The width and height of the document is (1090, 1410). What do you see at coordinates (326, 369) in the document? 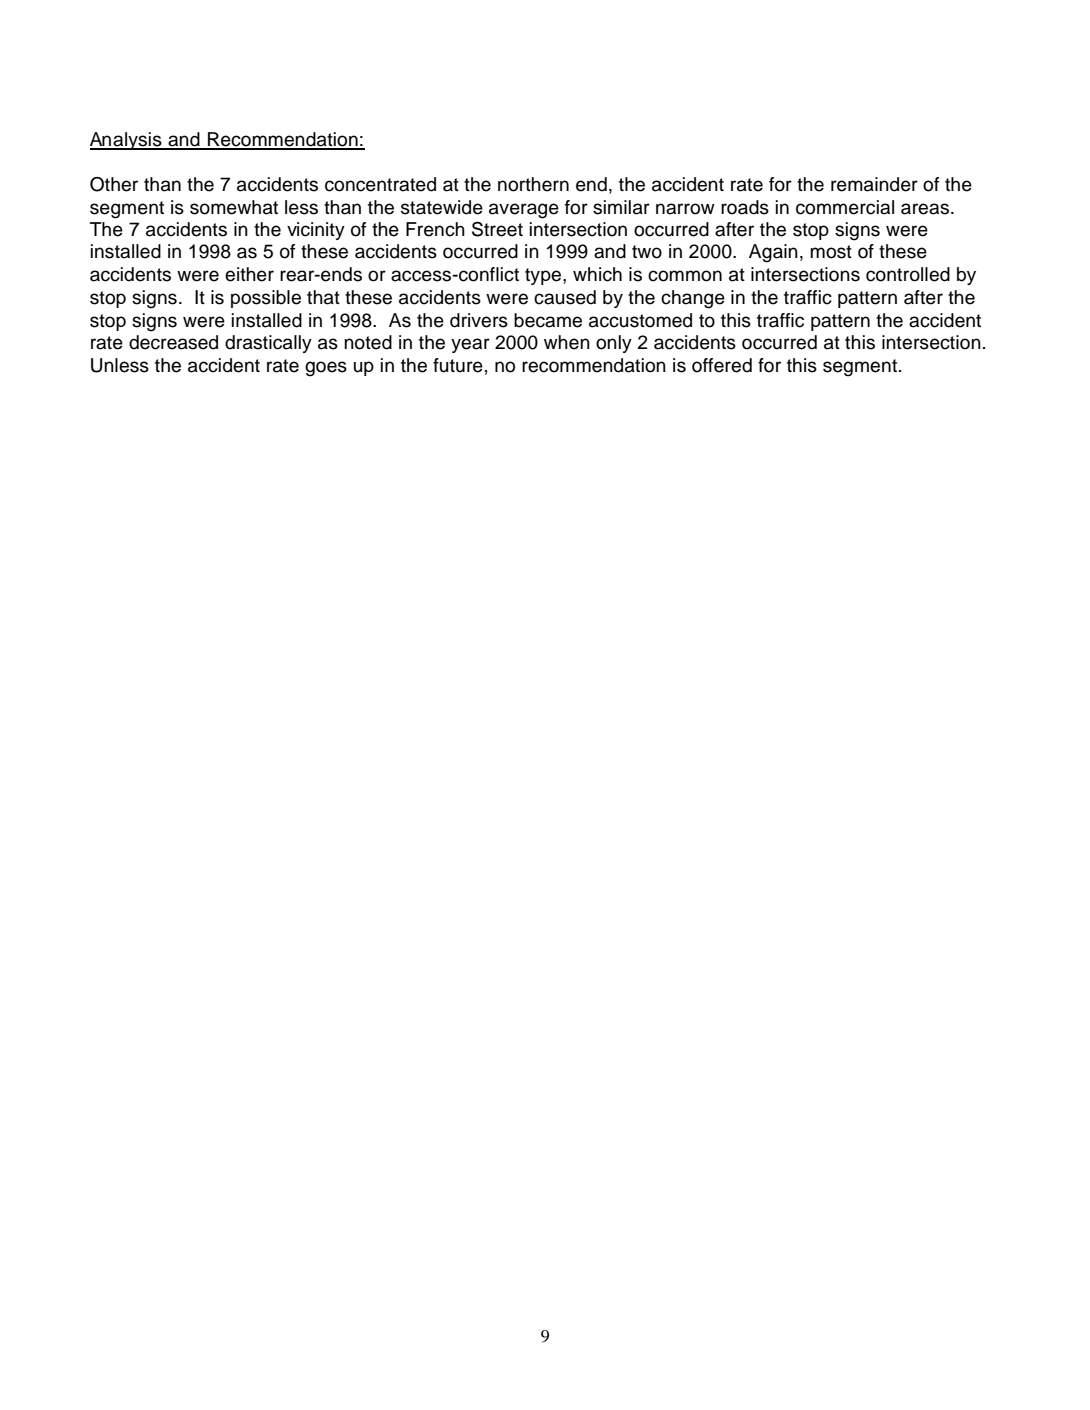
I see `goes` at bounding box center [326, 369].
